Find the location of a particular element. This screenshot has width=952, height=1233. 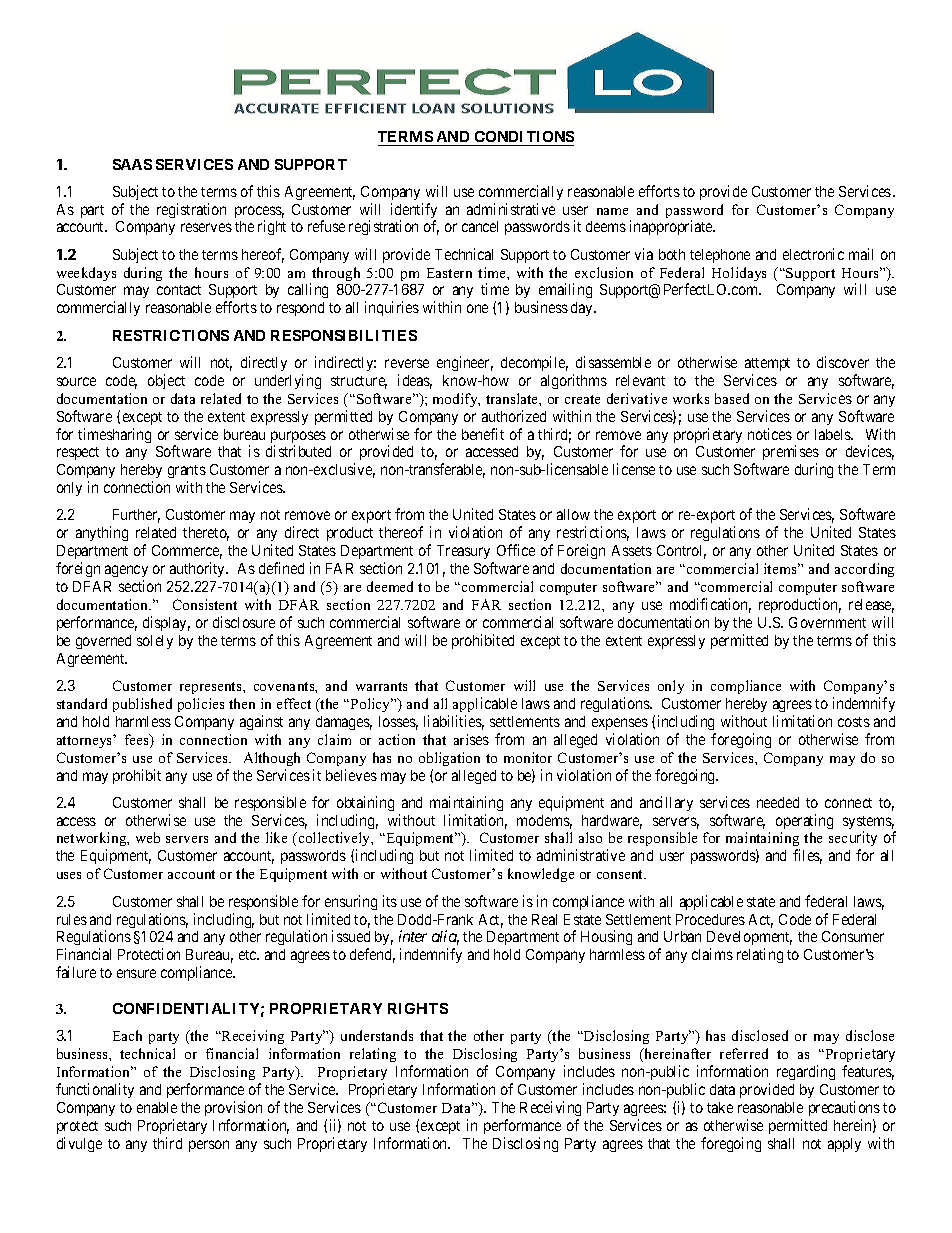

files is located at coordinates (807, 856).
